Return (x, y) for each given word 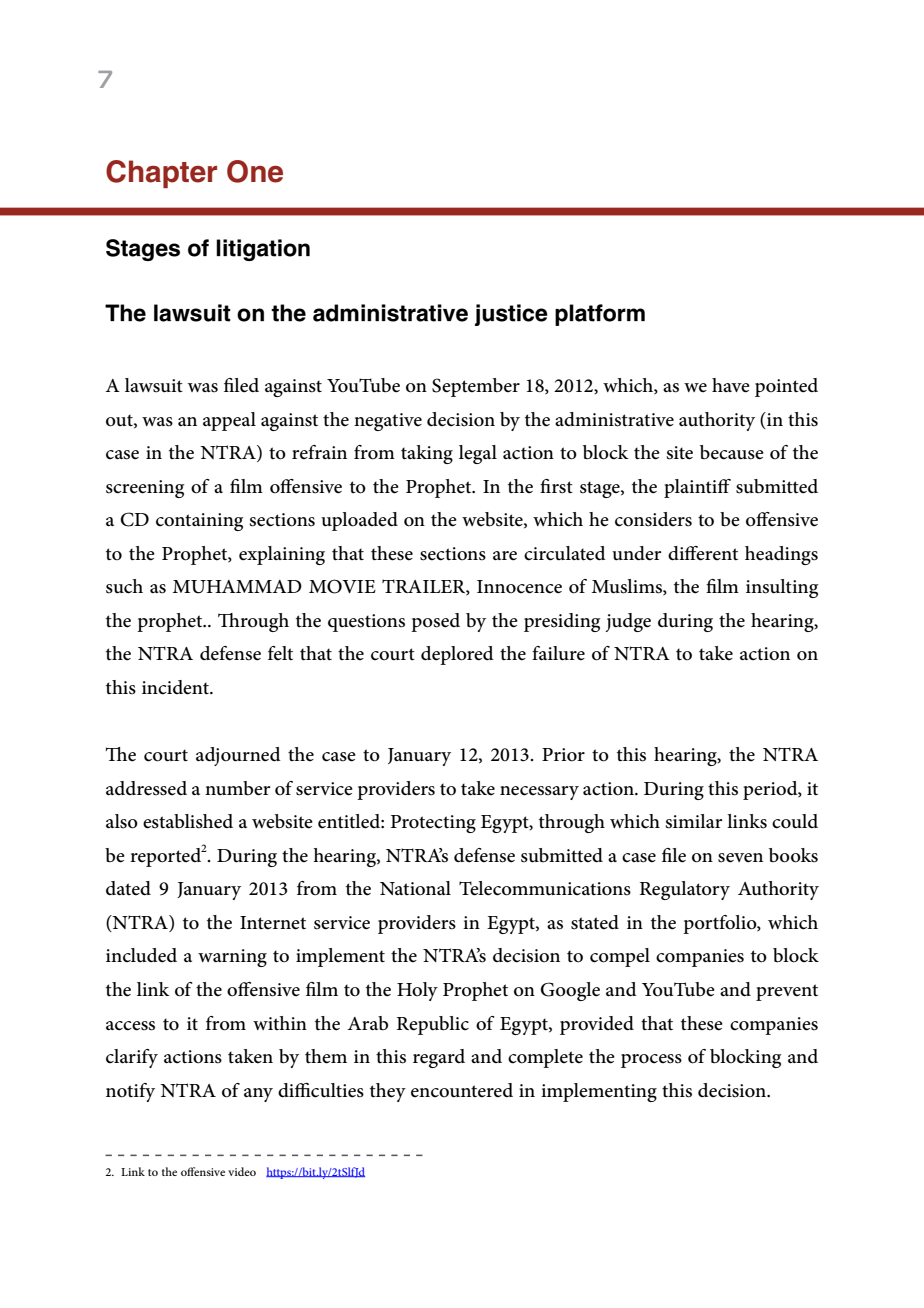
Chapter (161, 174)
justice (511, 315)
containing (200, 522)
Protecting (433, 824)
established (188, 821)
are (505, 556)
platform (600, 315)
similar (694, 821)
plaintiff (697, 488)
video (242, 1171)
